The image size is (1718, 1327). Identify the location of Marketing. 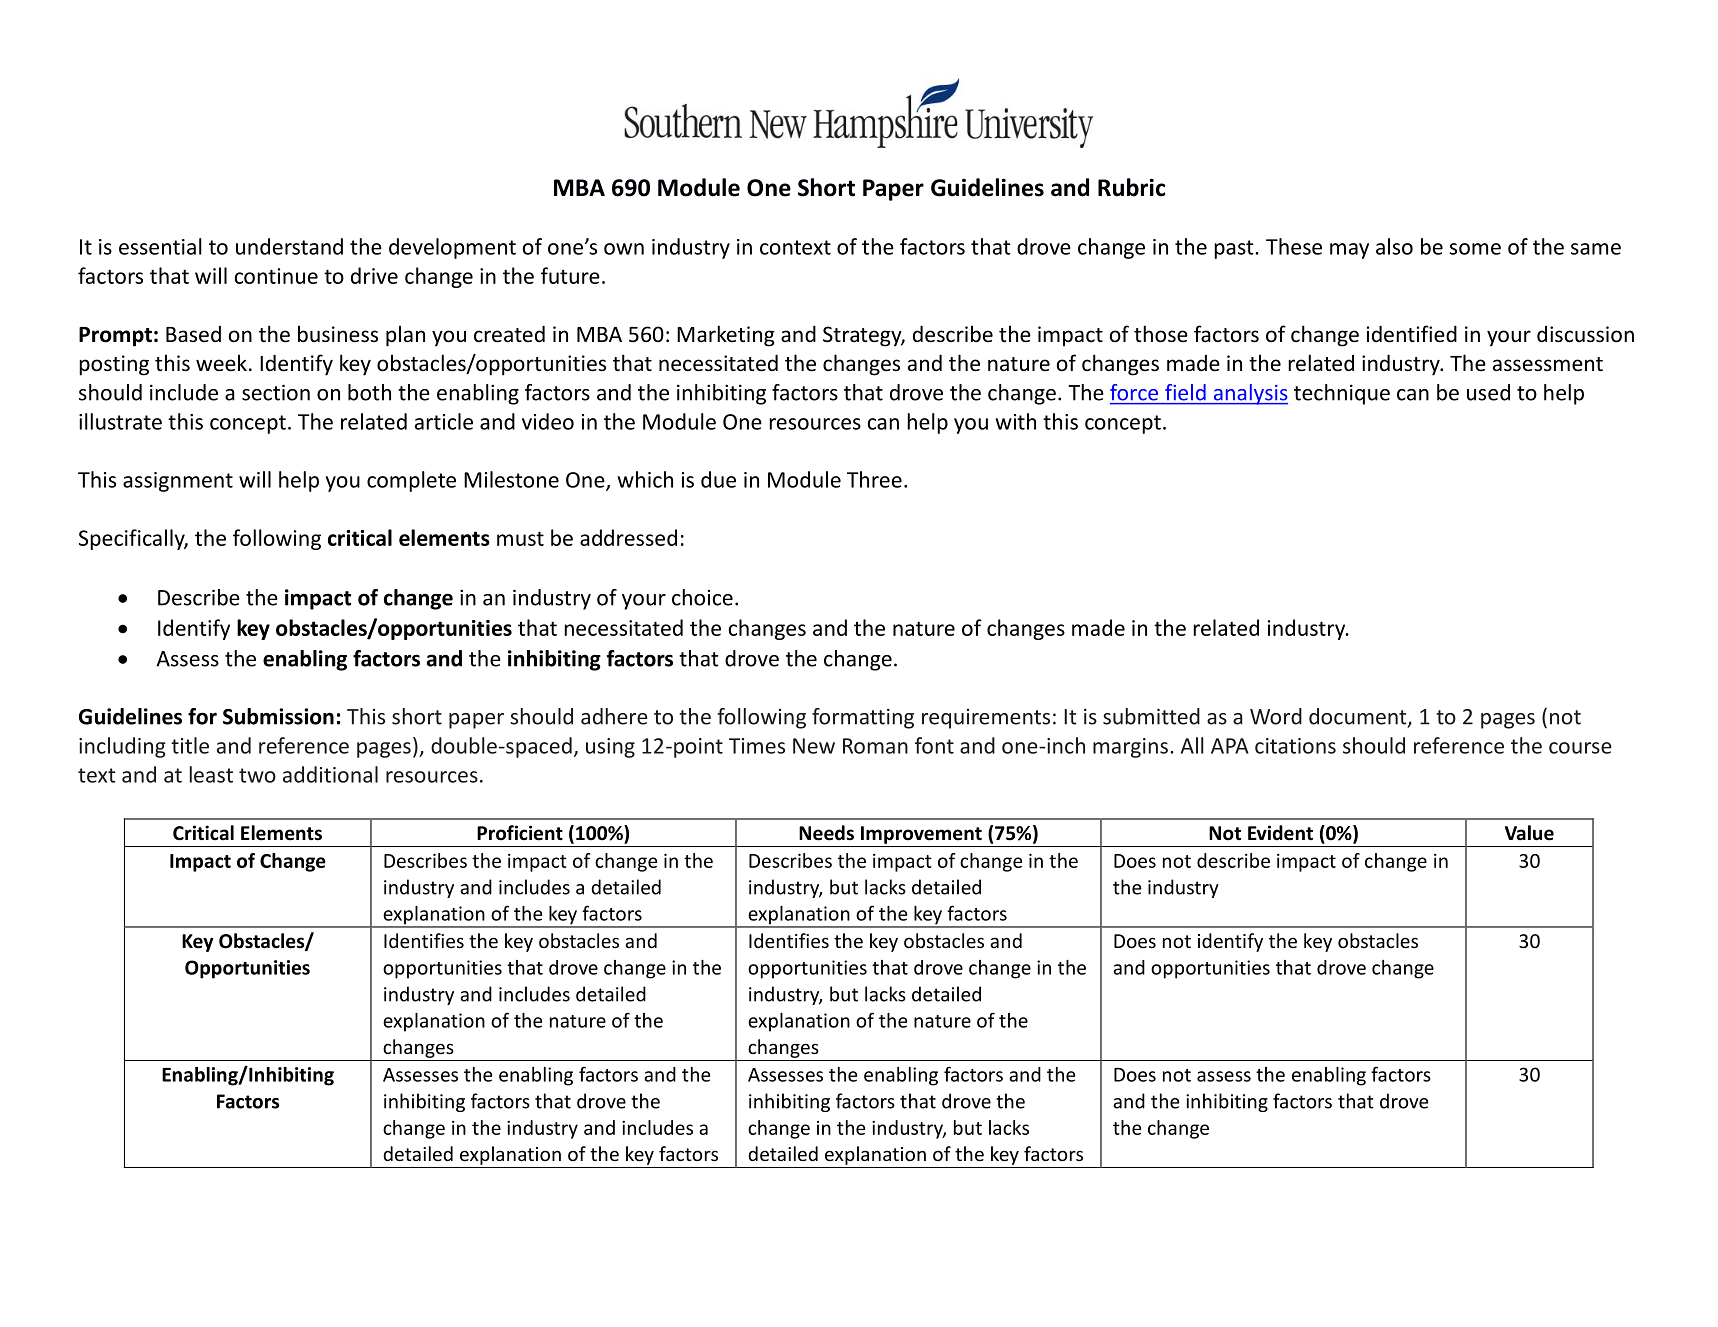
(726, 336).
